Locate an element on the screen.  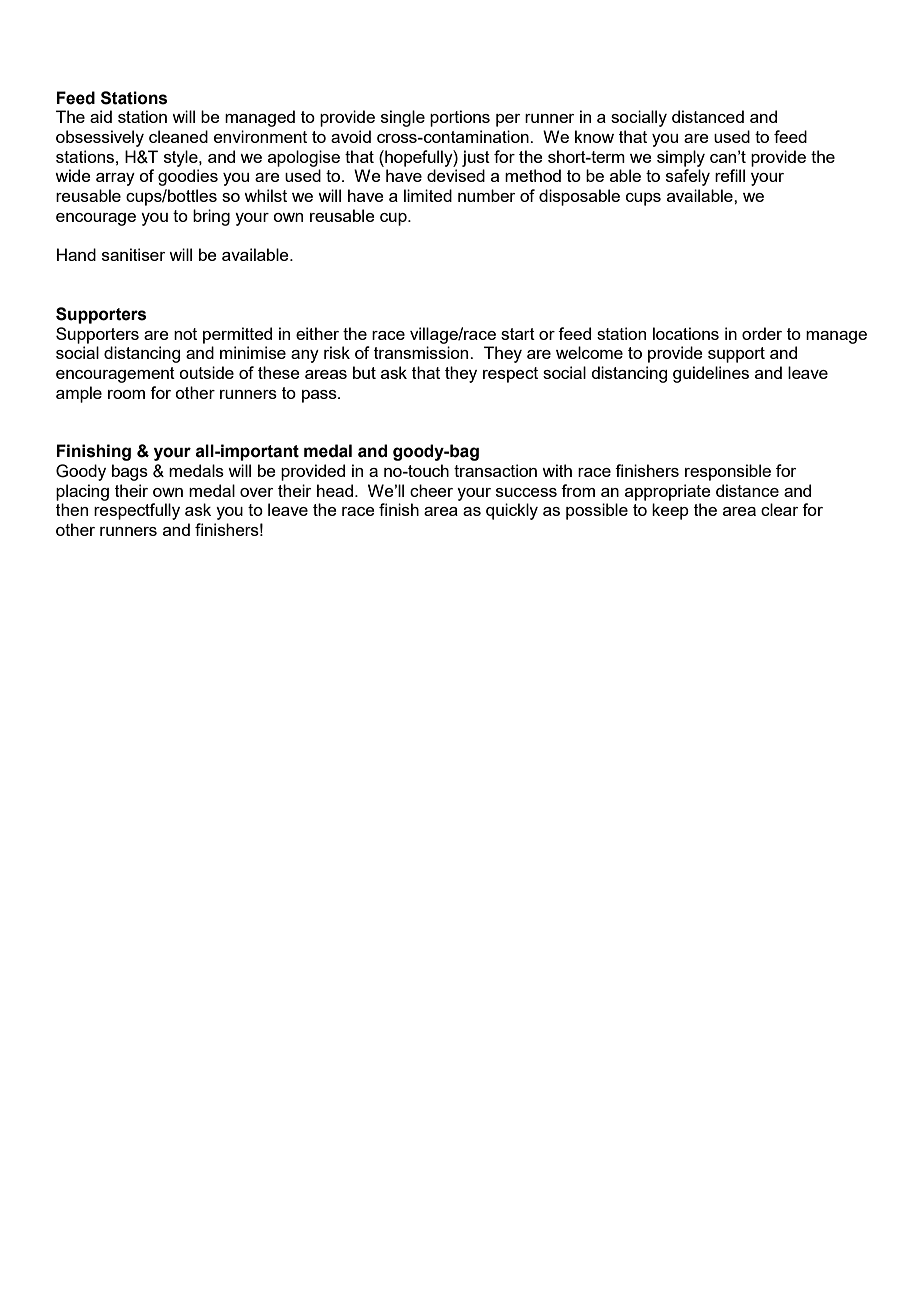
guidelines is located at coordinates (711, 374).
